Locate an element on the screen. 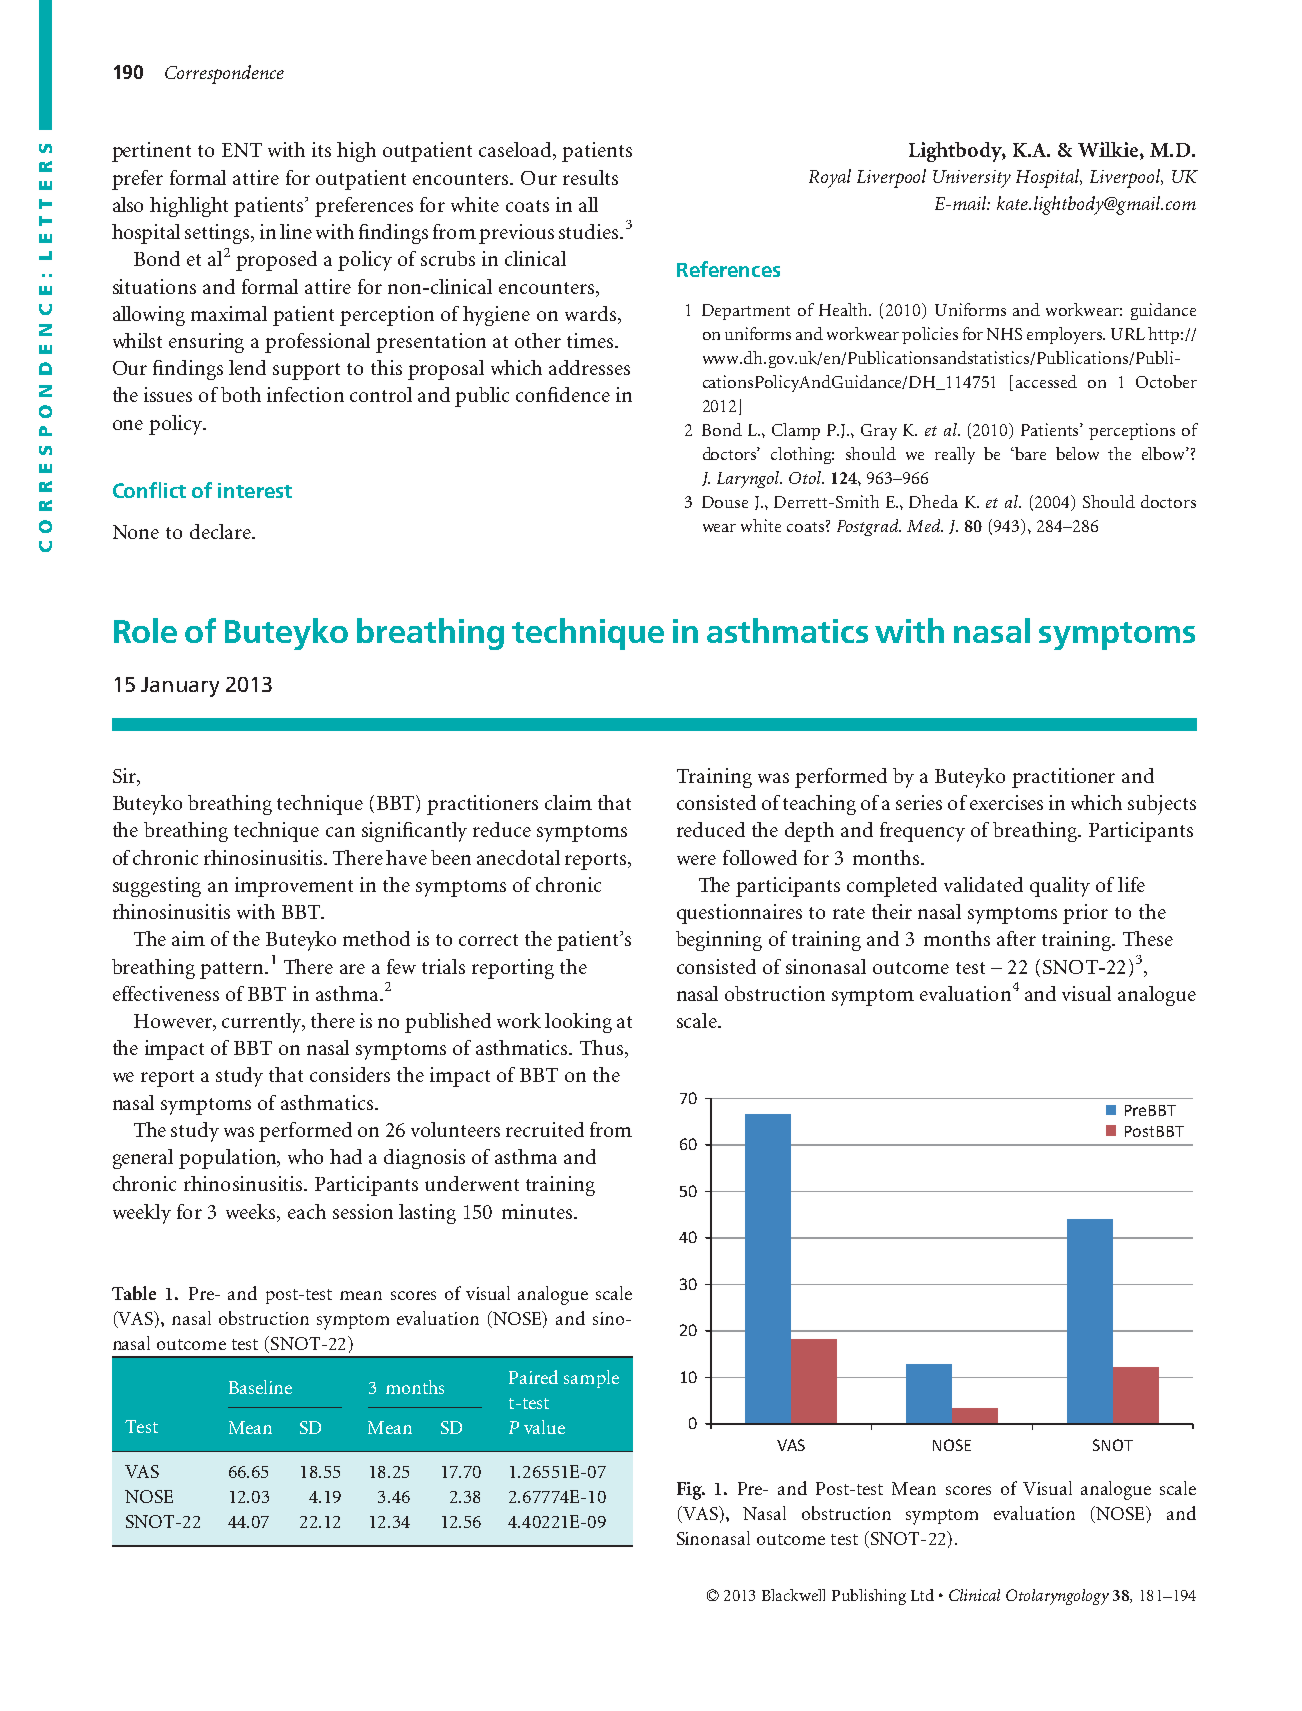 This screenshot has width=1302, height=1711. bare is located at coordinates (1029, 453).
